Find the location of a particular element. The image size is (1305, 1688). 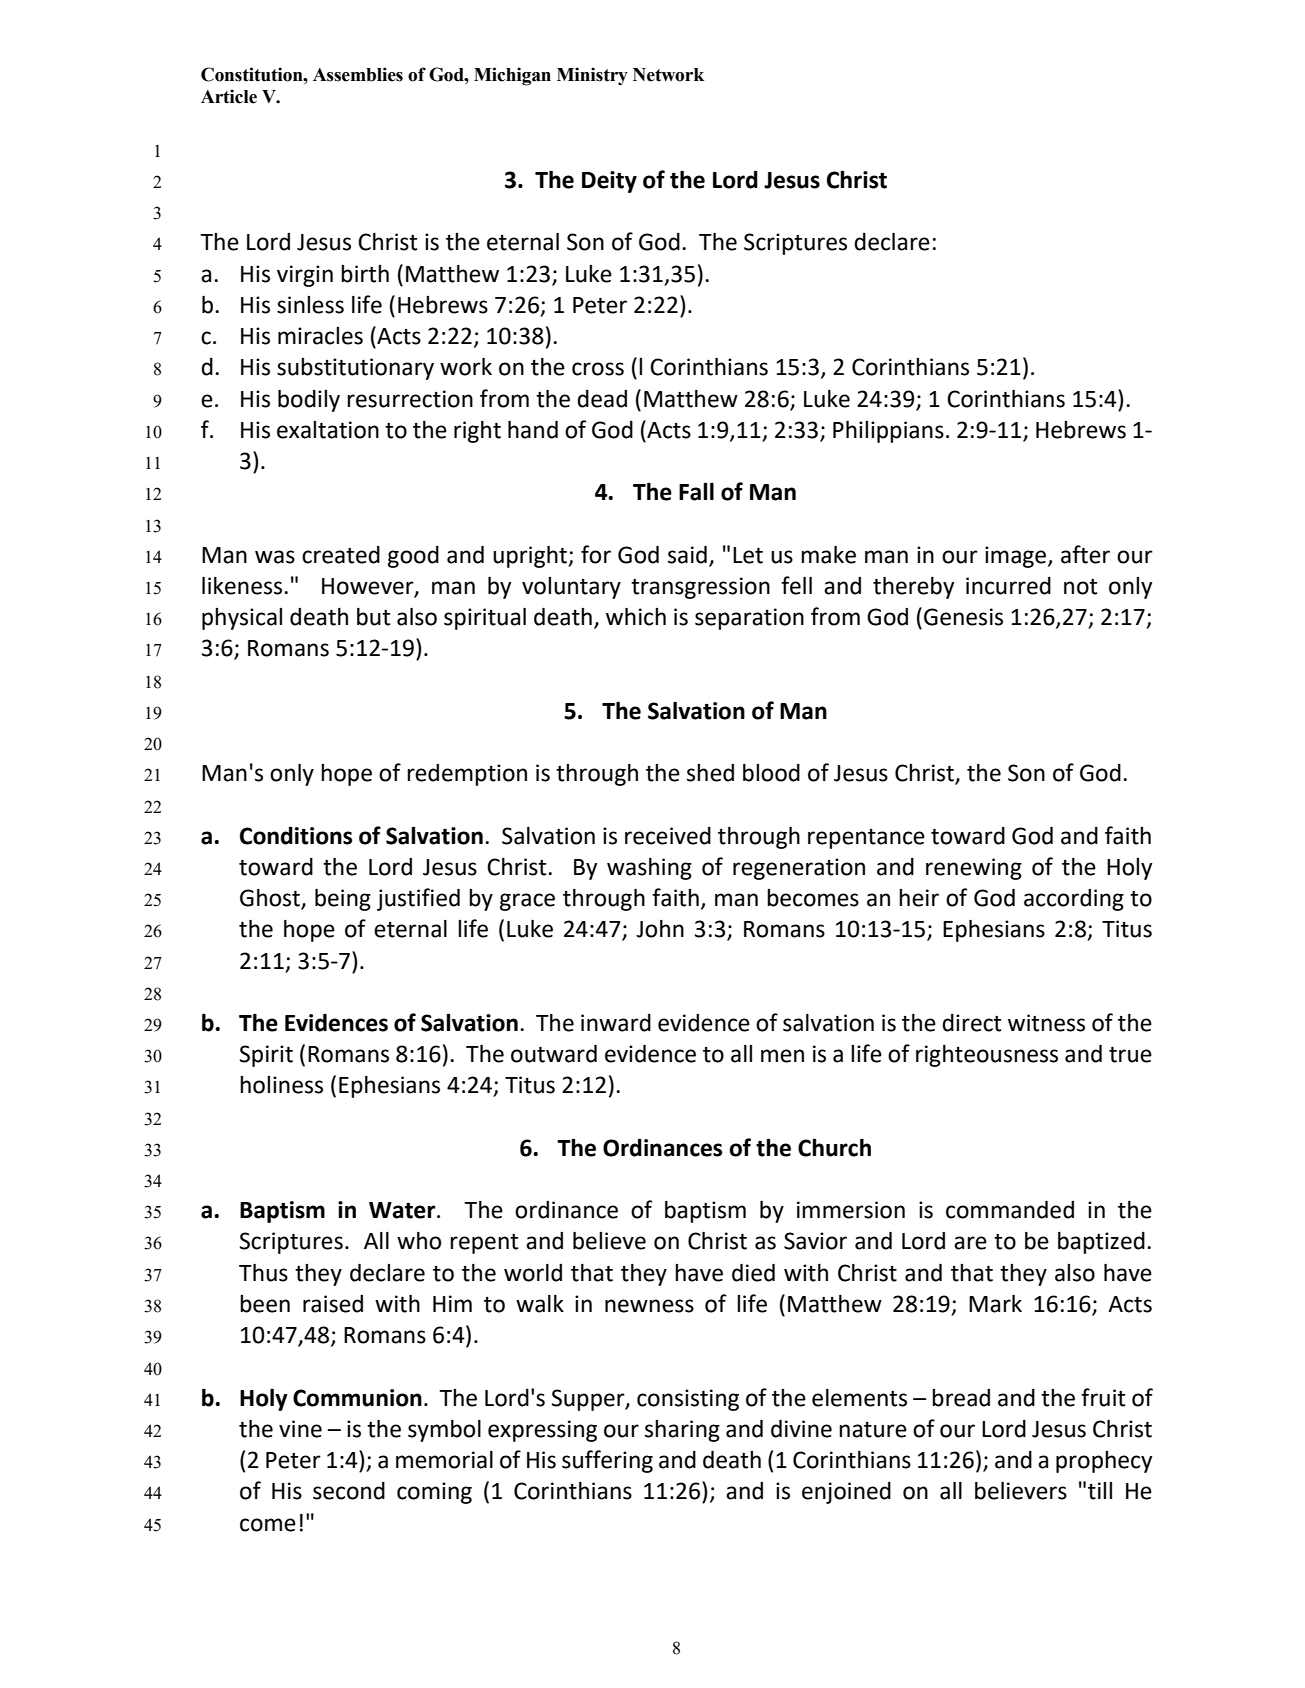

died is located at coordinates (753, 1273).
